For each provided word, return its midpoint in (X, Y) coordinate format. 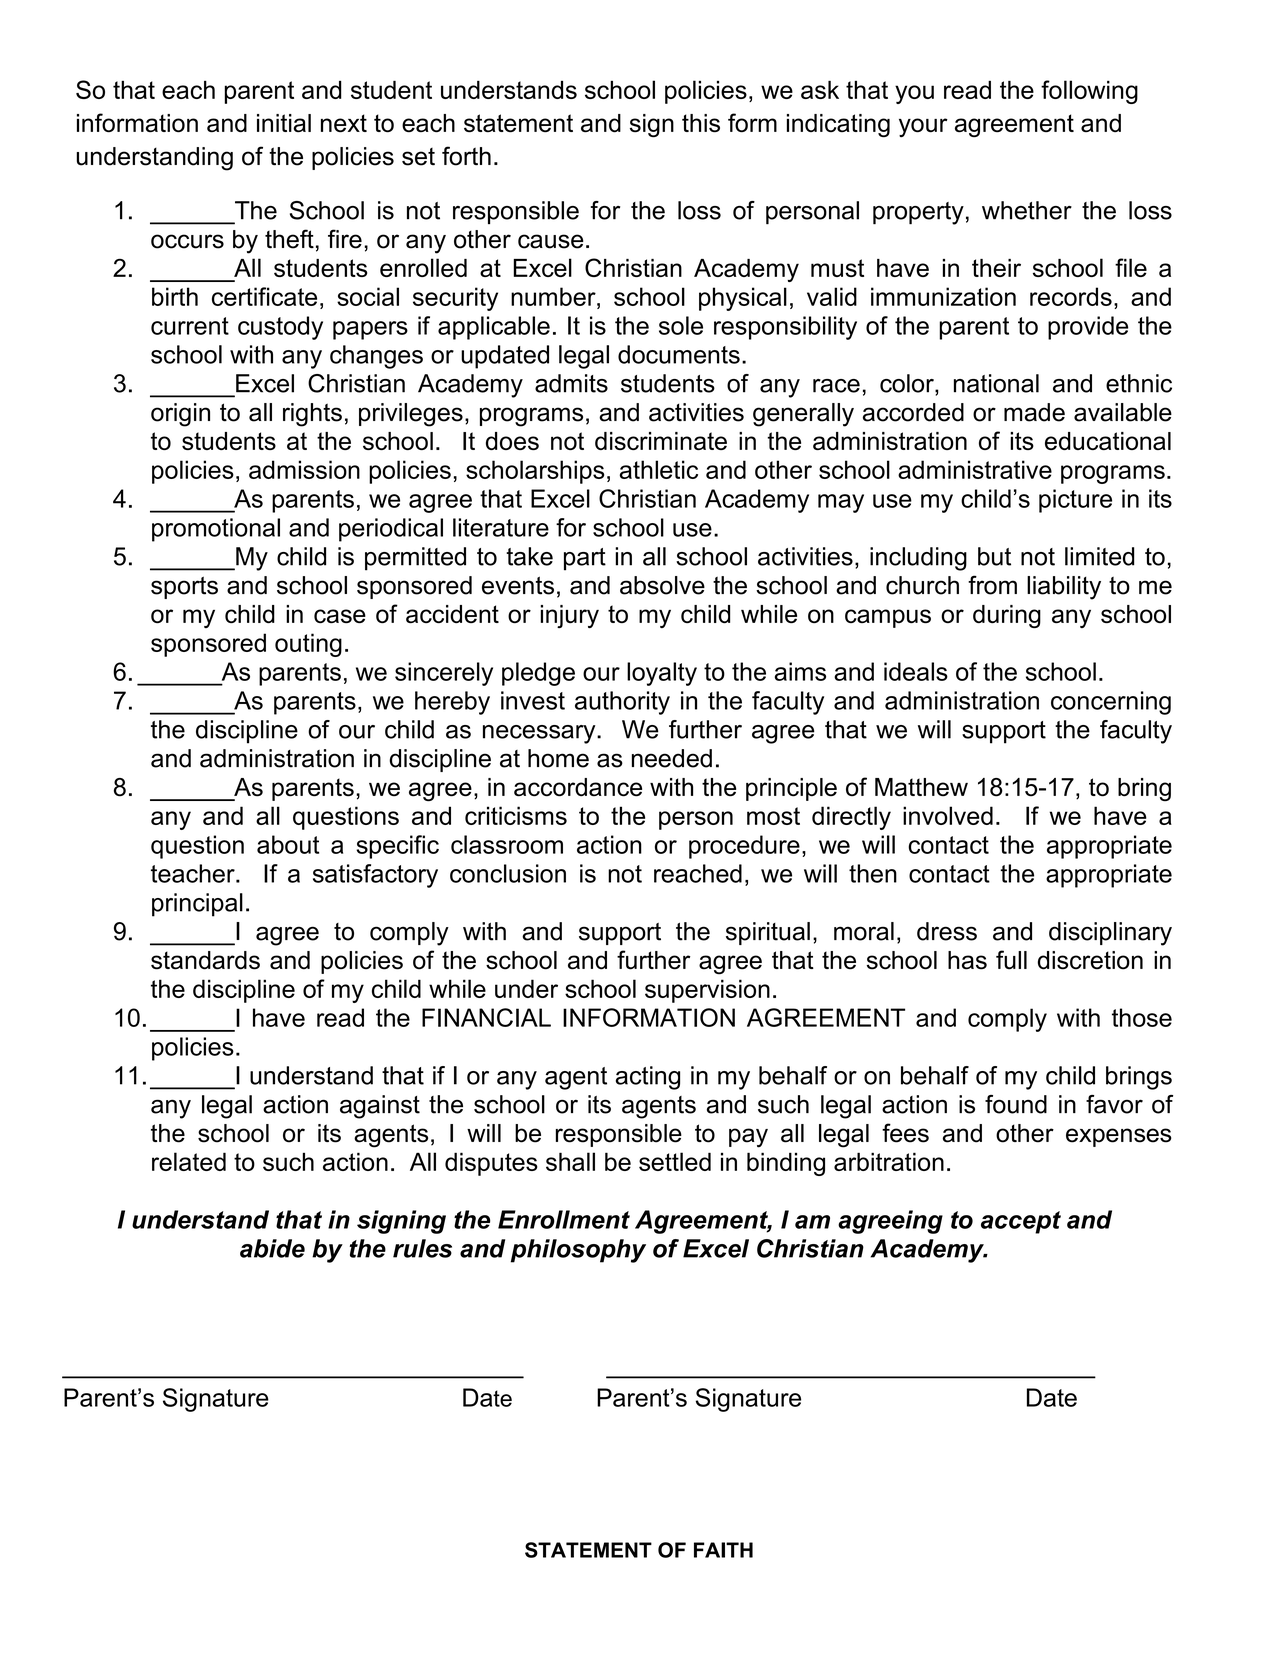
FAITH (723, 1550)
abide (272, 1248)
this (701, 123)
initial (284, 123)
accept (1021, 1222)
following (1089, 92)
